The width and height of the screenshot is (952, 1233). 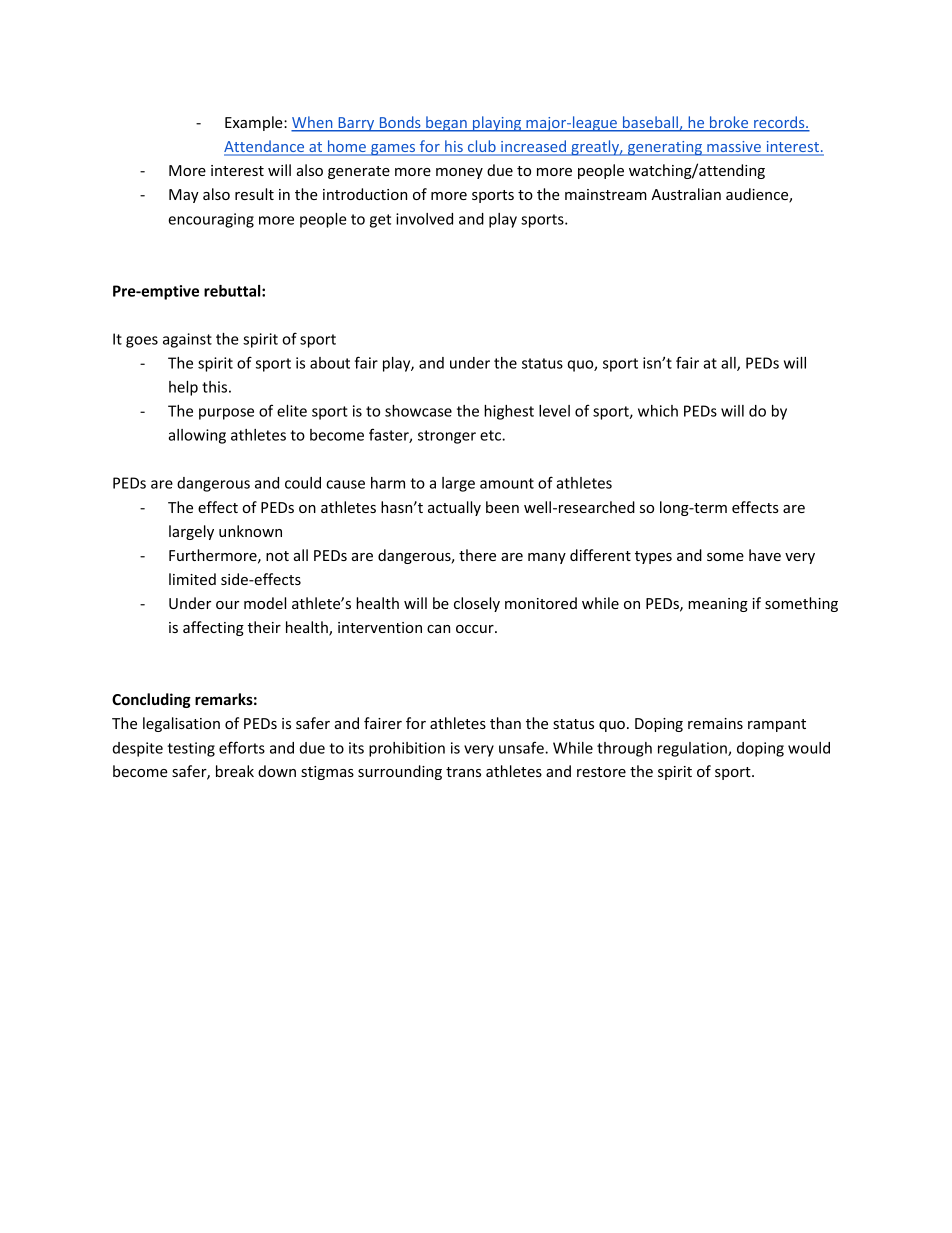 I want to click on trans, so click(x=463, y=772).
